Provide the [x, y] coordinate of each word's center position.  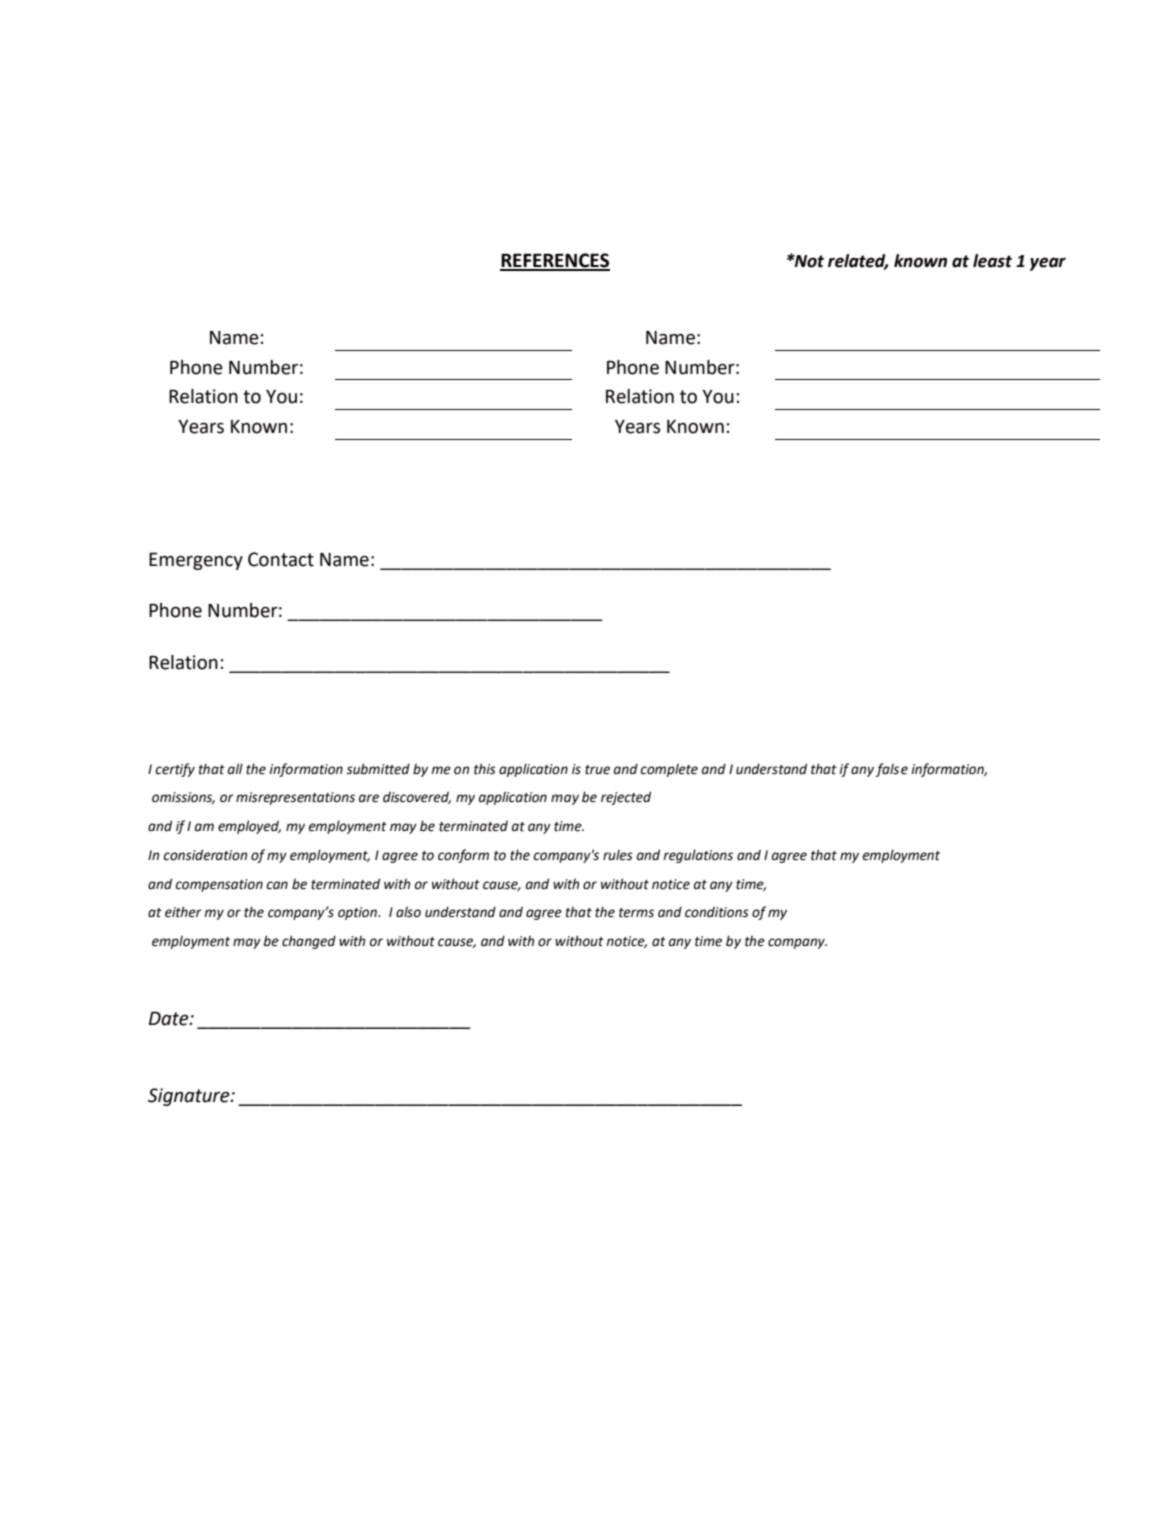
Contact [281, 559]
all [235, 768]
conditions [717, 912]
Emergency [196, 561]
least [992, 261]
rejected [626, 798]
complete [669, 770]
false [892, 770]
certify [175, 770]
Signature [190, 1097]
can [277, 885]
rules [618, 855]
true [597, 770]
